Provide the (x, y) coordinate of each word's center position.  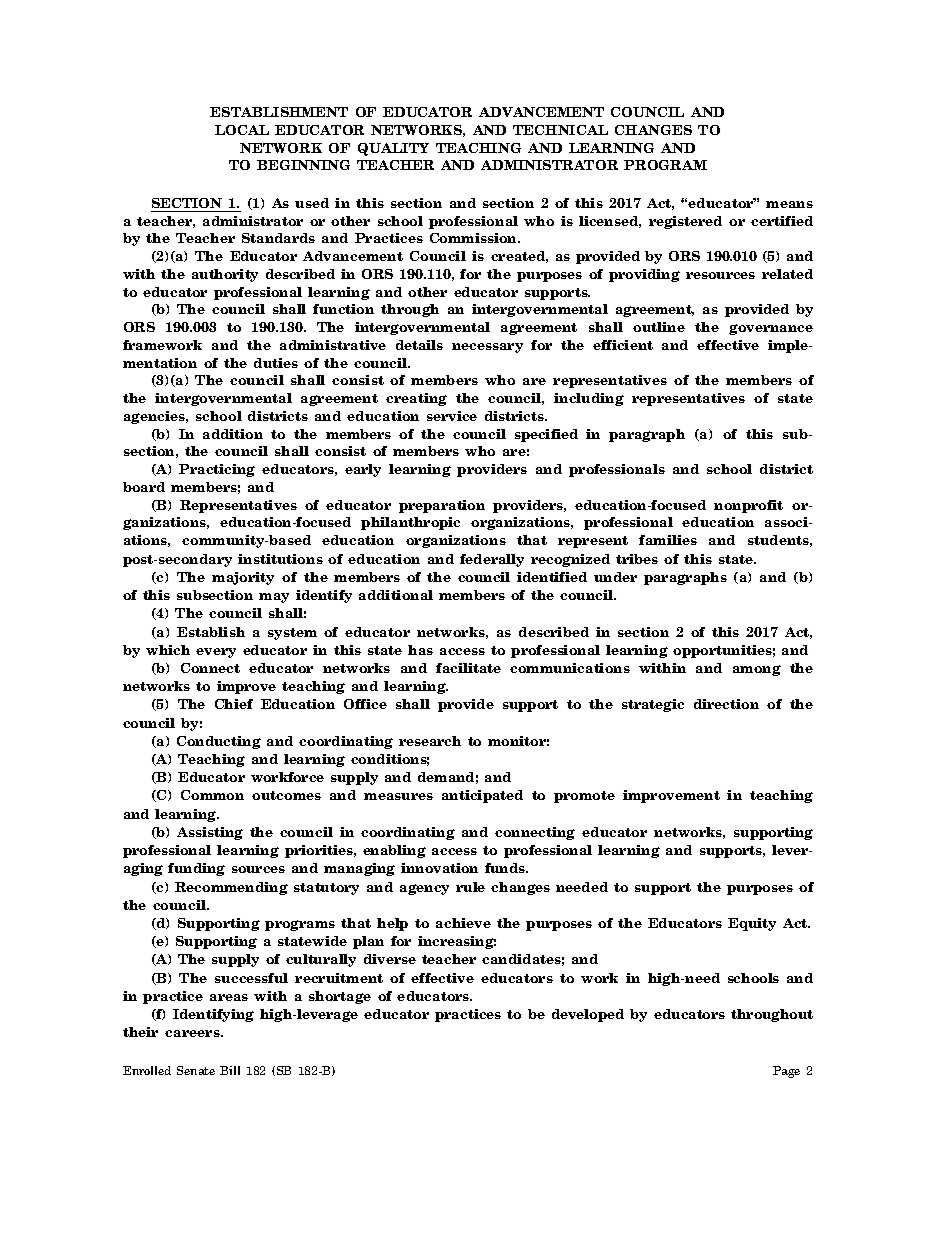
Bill (230, 1070)
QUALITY (393, 149)
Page (786, 1072)
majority (243, 578)
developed (588, 1015)
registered (685, 222)
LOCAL (242, 130)
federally (492, 560)
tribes (637, 559)
